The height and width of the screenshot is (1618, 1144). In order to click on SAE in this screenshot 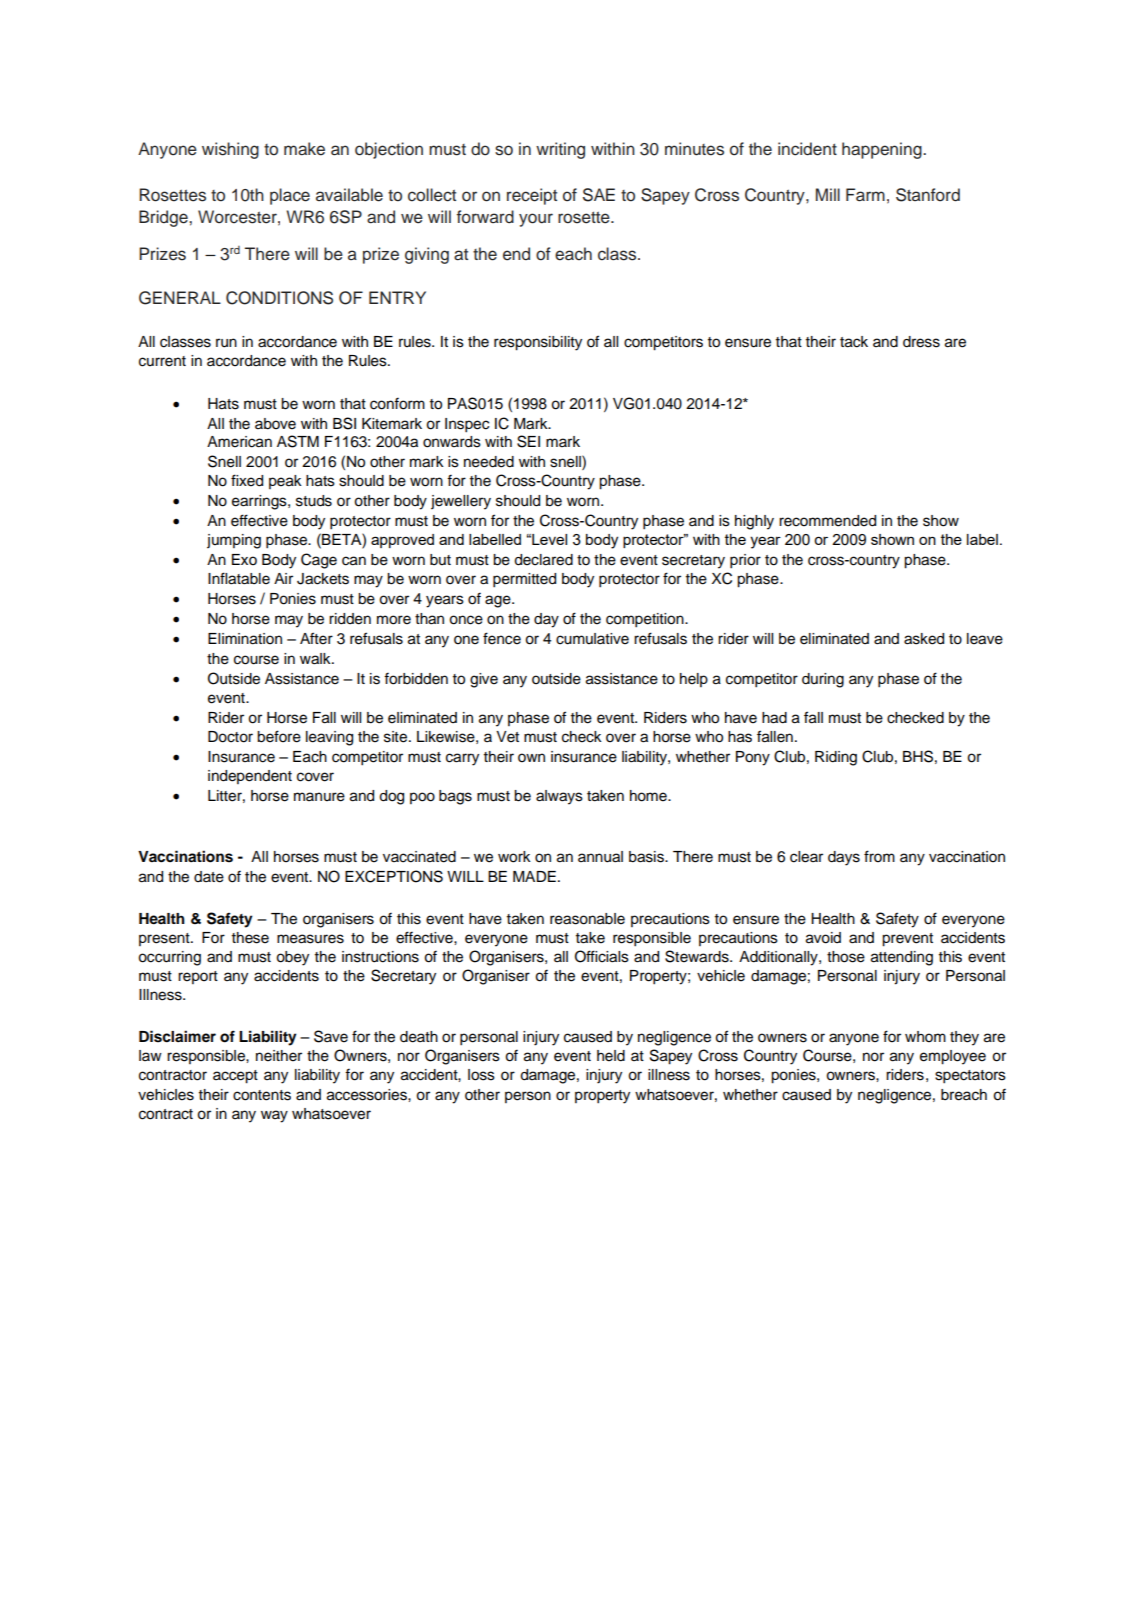, I will do `click(599, 195)`.
